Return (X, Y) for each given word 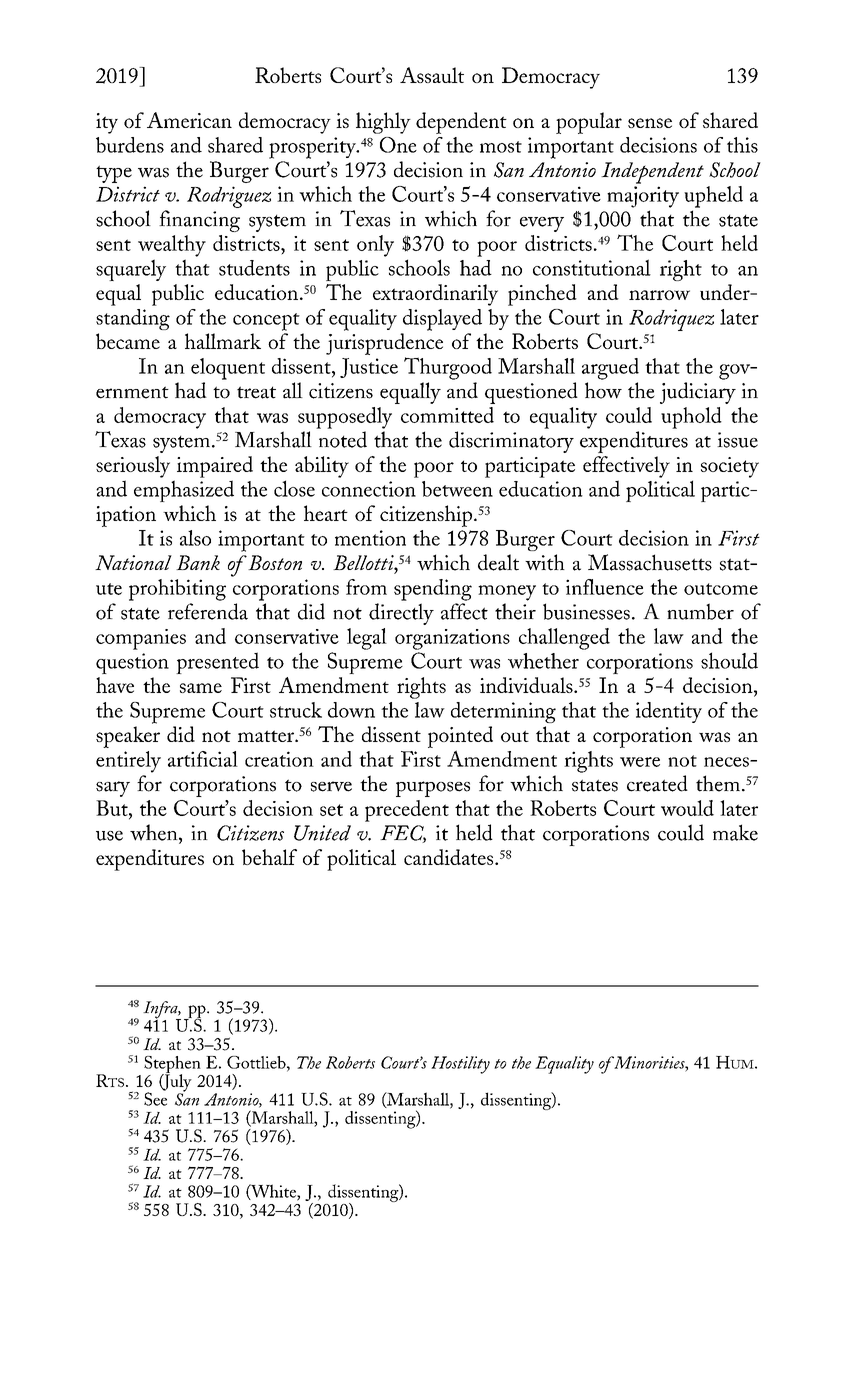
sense (650, 123)
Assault (432, 75)
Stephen (173, 1066)
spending (433, 590)
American (189, 120)
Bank (198, 562)
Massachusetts (650, 562)
